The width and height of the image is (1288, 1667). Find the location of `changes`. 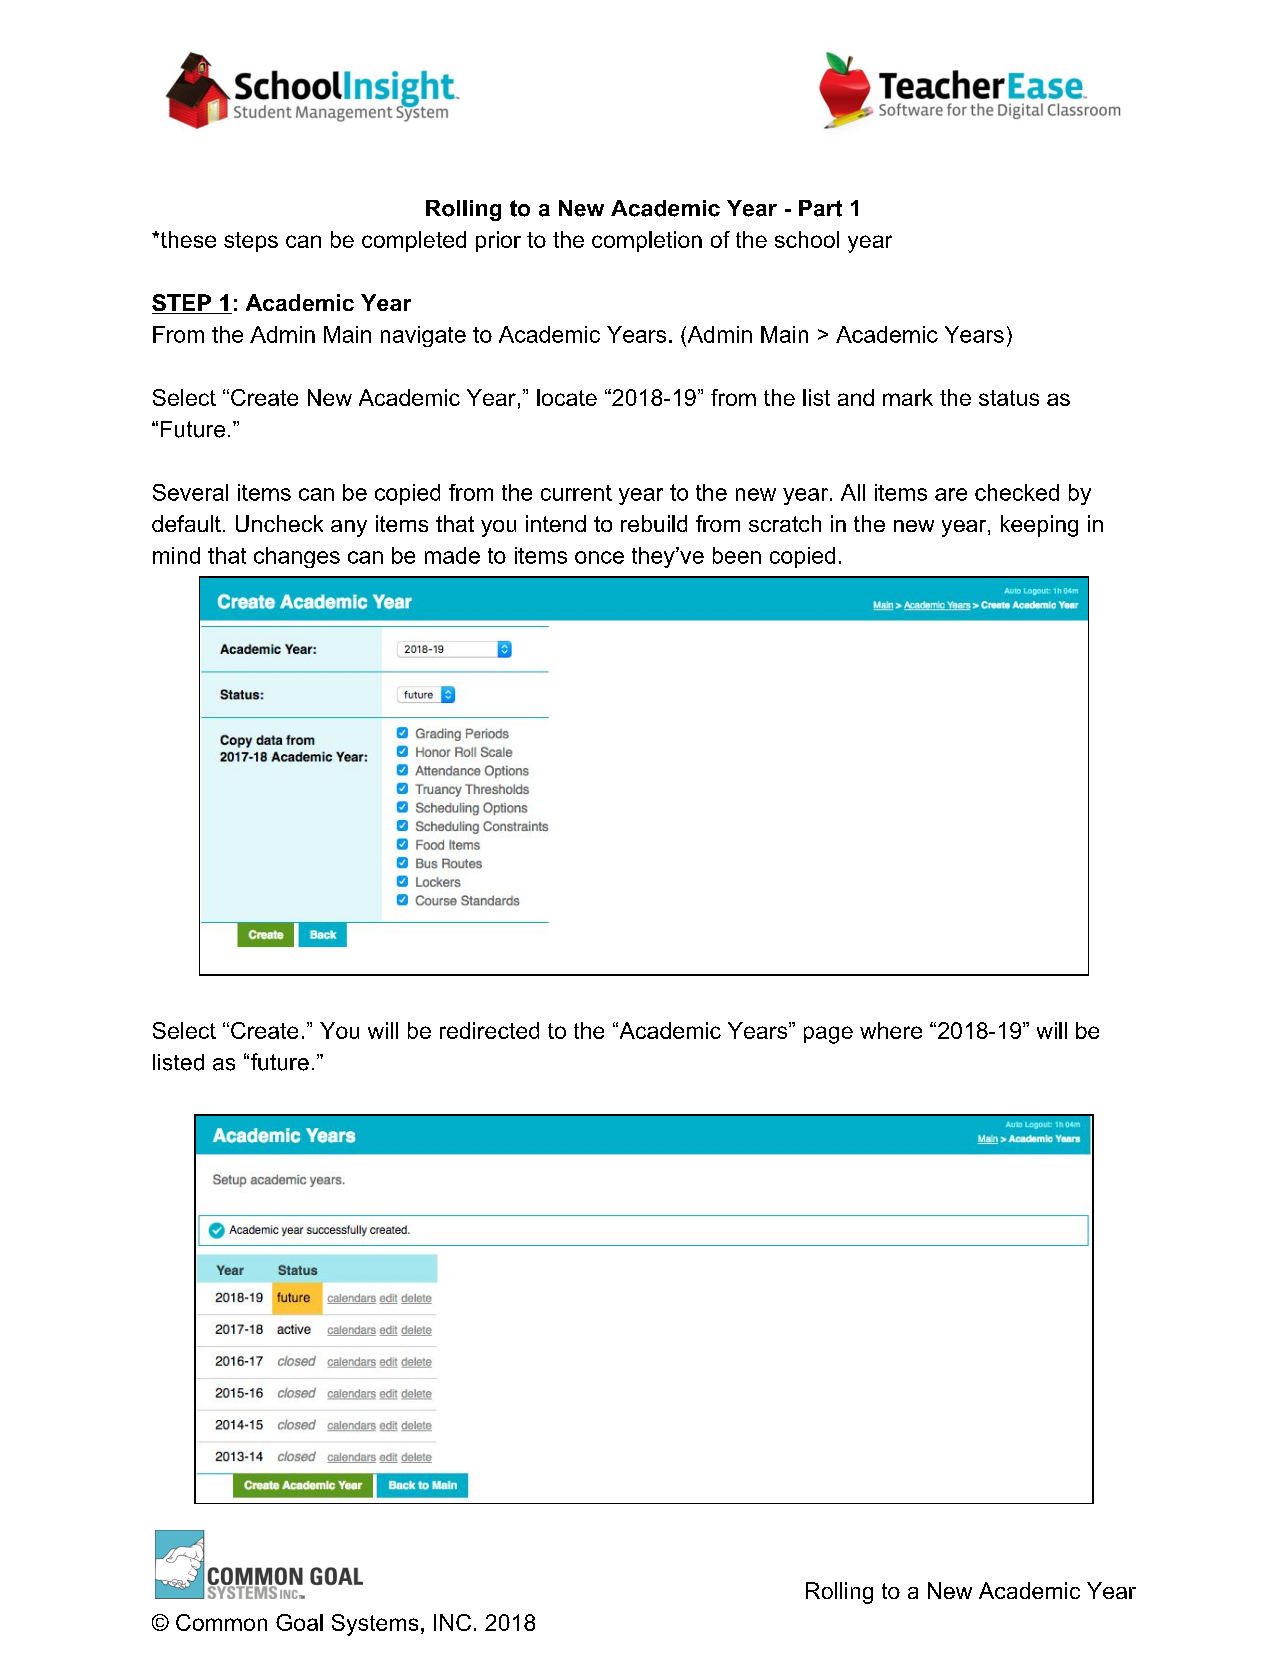

changes is located at coordinates (297, 557).
